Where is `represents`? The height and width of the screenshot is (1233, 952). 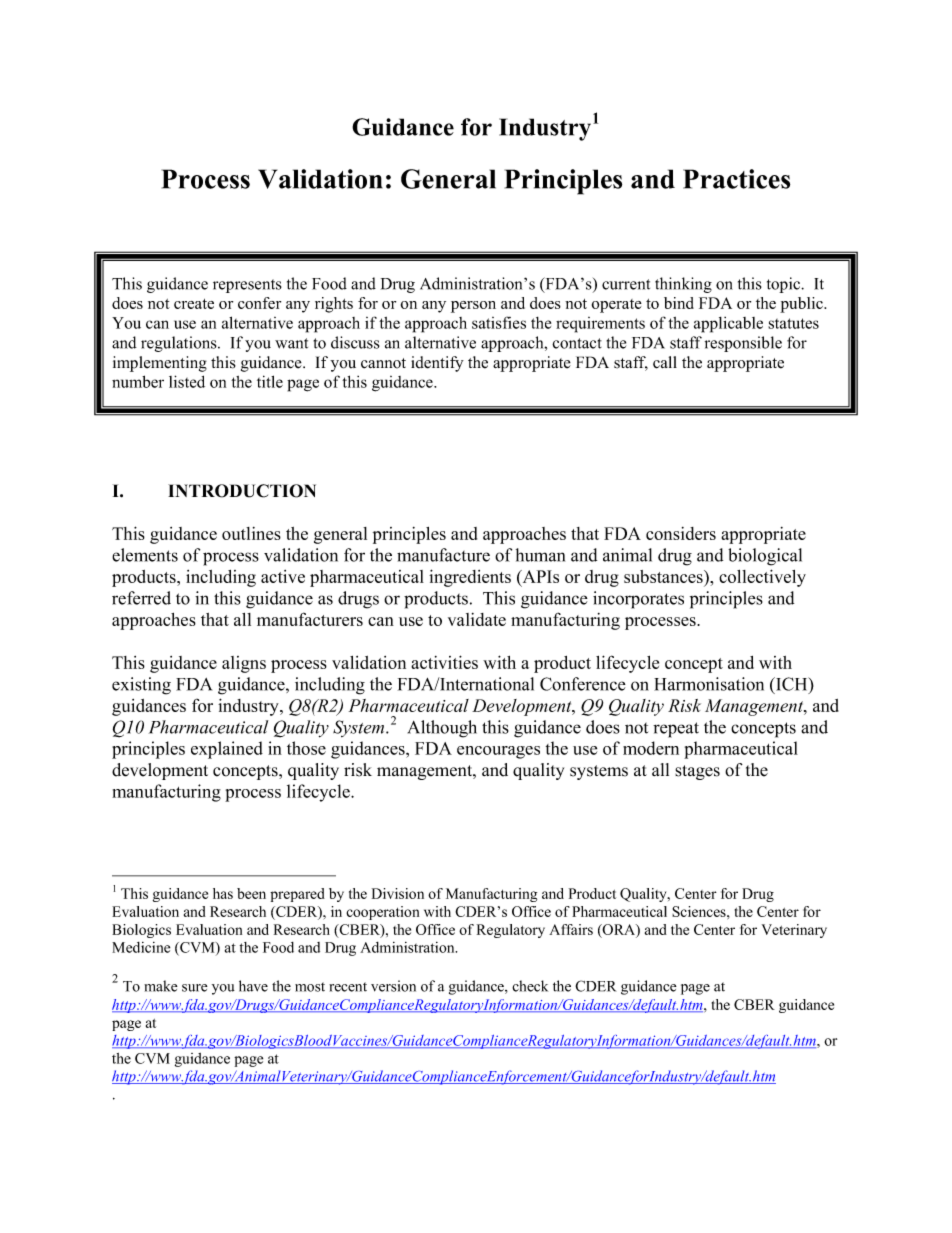 represents is located at coordinates (247, 286).
